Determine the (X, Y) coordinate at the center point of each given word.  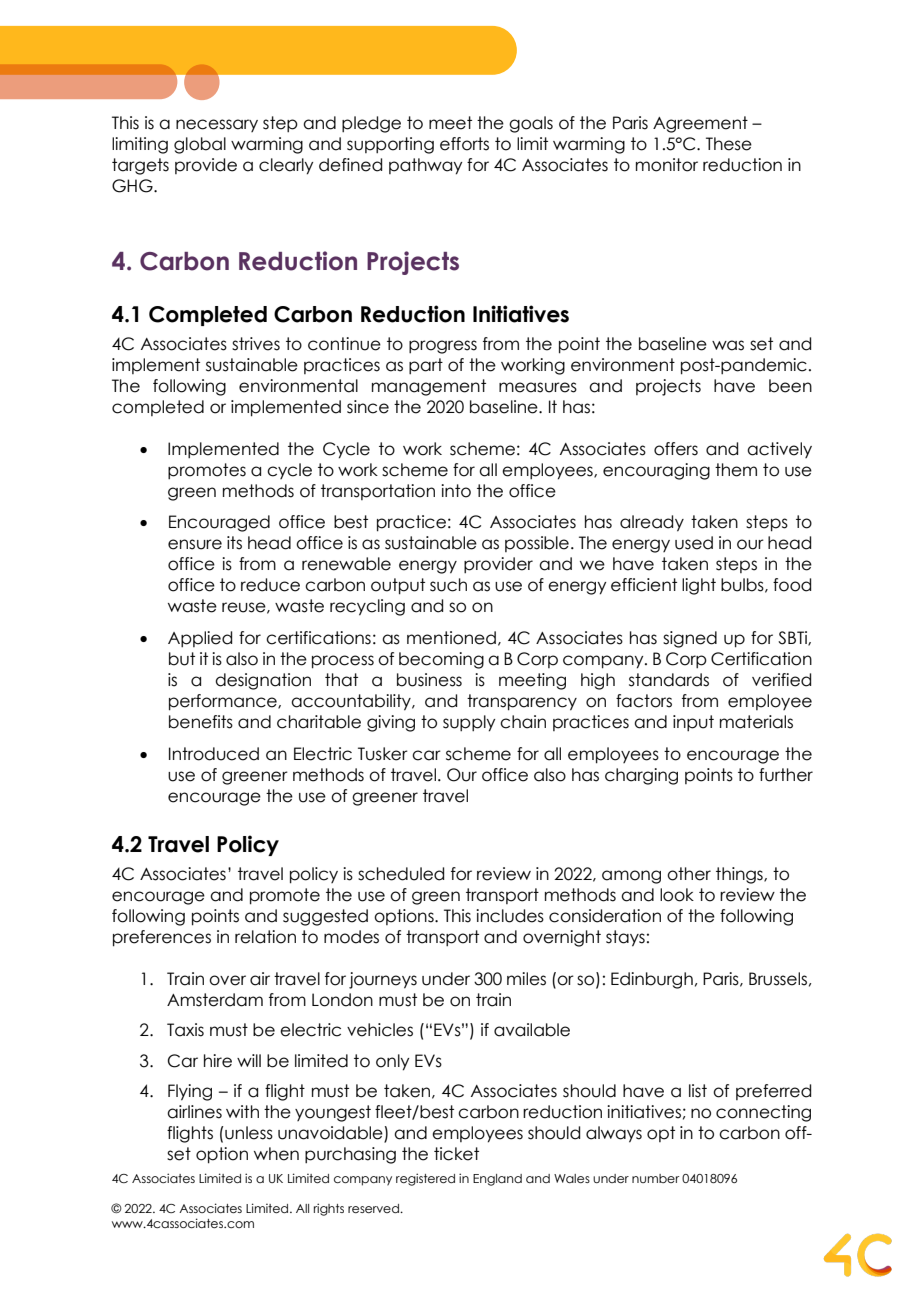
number (655, 1178)
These (729, 144)
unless (248, 1133)
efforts (464, 144)
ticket (456, 1154)
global (200, 145)
